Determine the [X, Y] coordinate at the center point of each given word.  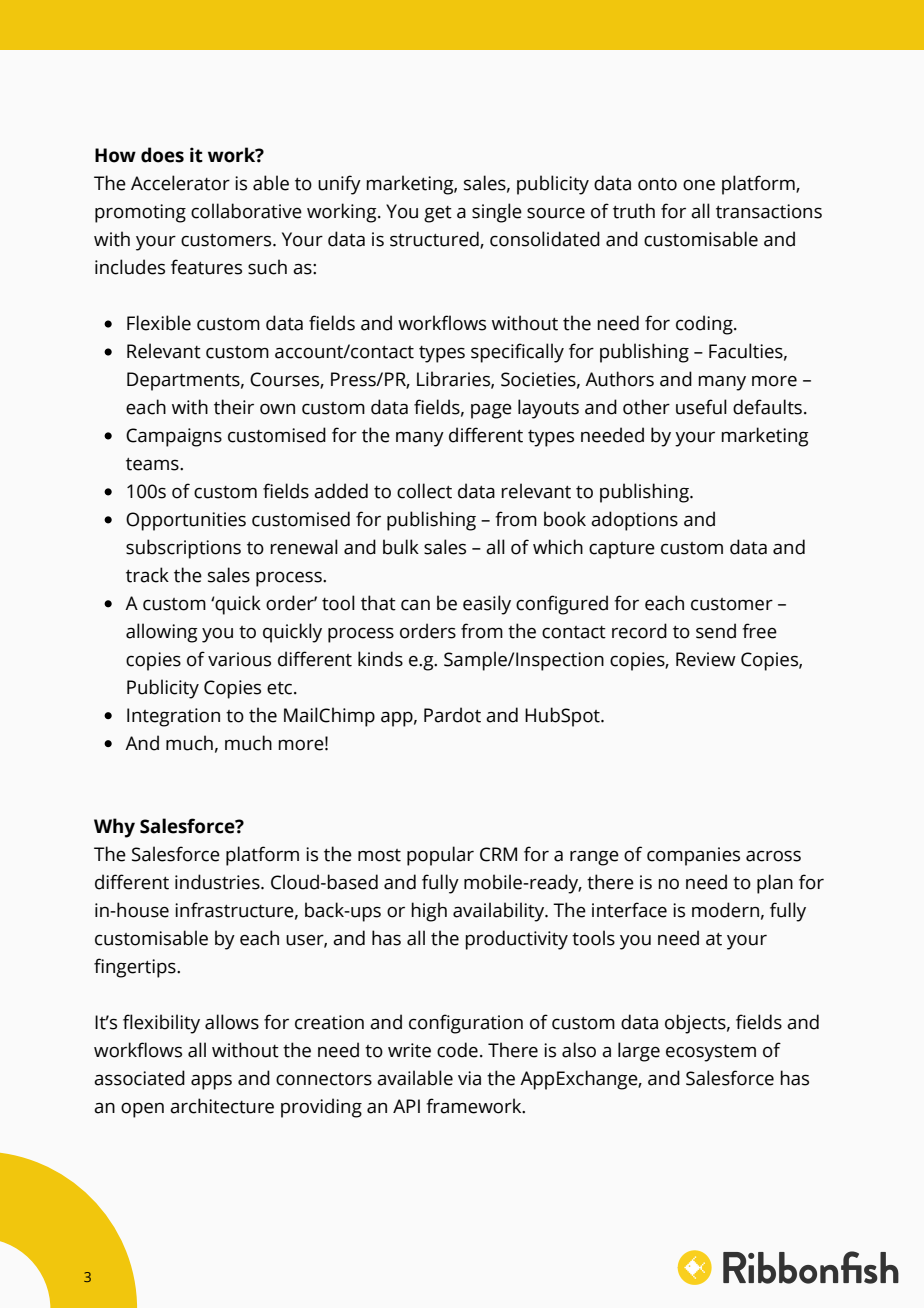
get [438, 214]
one [699, 185]
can [415, 605]
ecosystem [711, 1053]
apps [211, 1082]
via [469, 1078]
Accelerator [180, 183]
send [716, 631]
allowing [162, 633]
